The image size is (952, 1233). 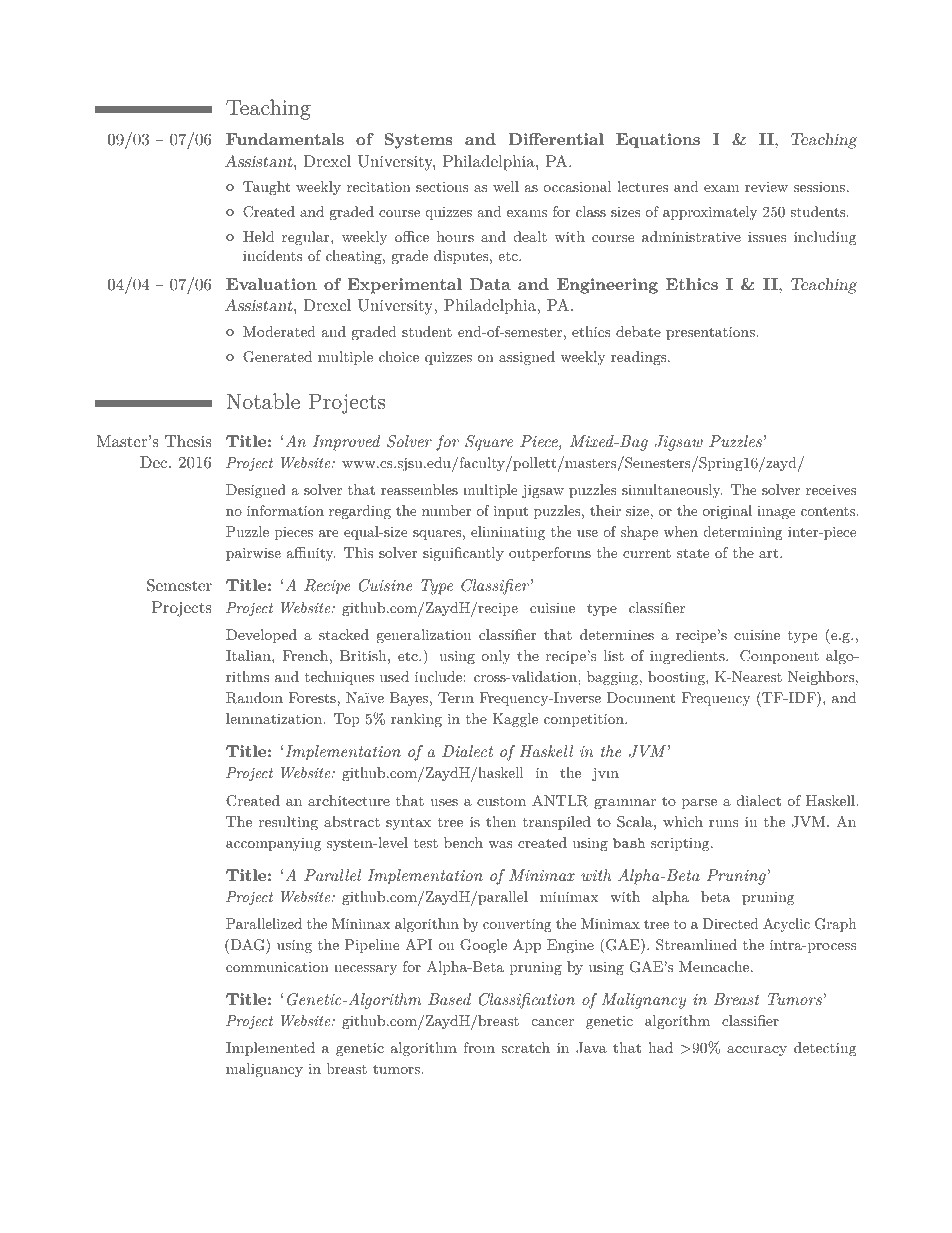 What do you see at coordinates (463, 554) in the page?
I see `significantly` at bounding box center [463, 554].
